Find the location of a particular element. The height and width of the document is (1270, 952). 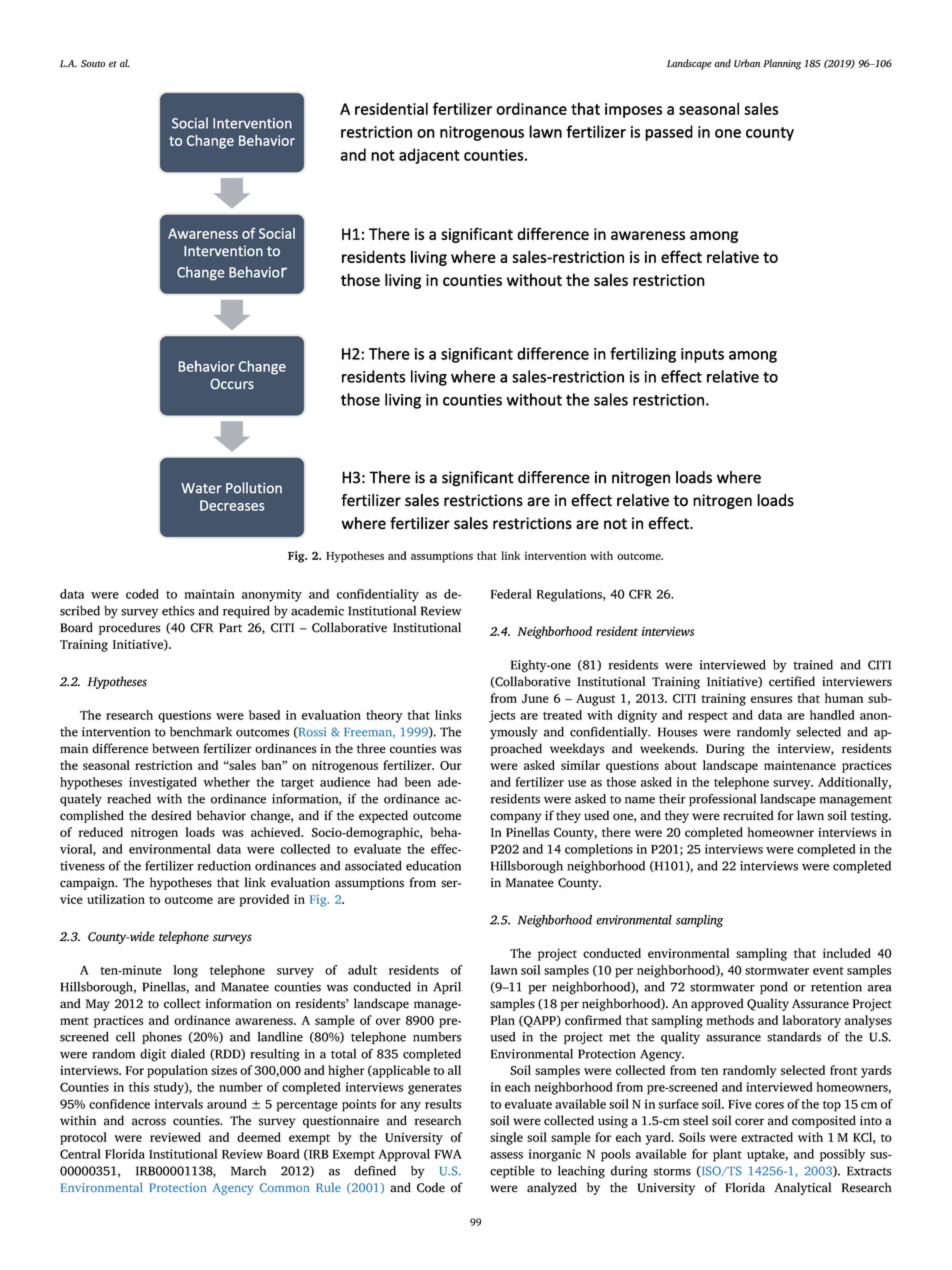

Our is located at coordinates (451, 765).
